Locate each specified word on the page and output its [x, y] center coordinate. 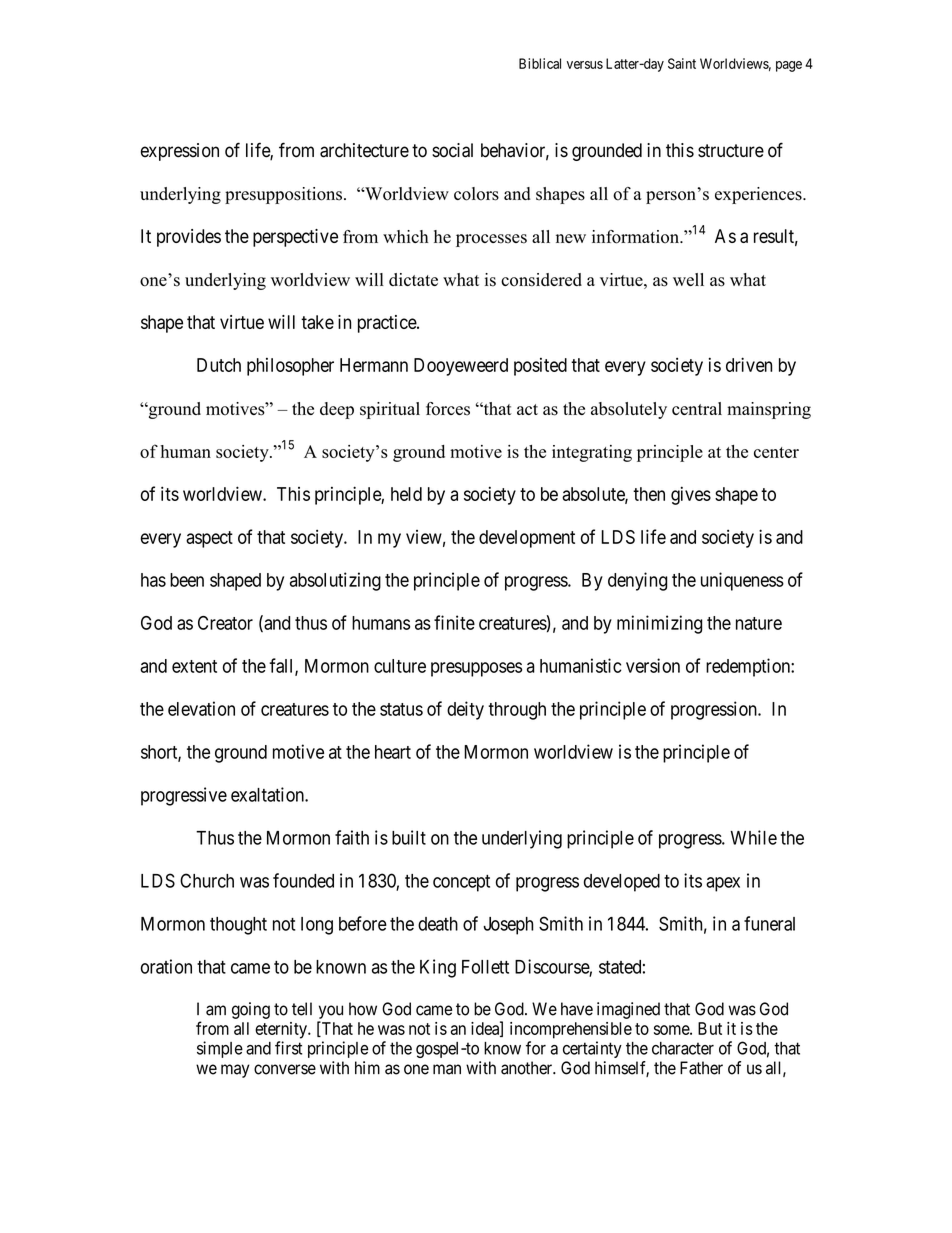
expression [180, 152]
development [527, 539]
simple [220, 1049]
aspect [209, 539]
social [452, 150]
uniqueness [742, 581]
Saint [682, 63]
